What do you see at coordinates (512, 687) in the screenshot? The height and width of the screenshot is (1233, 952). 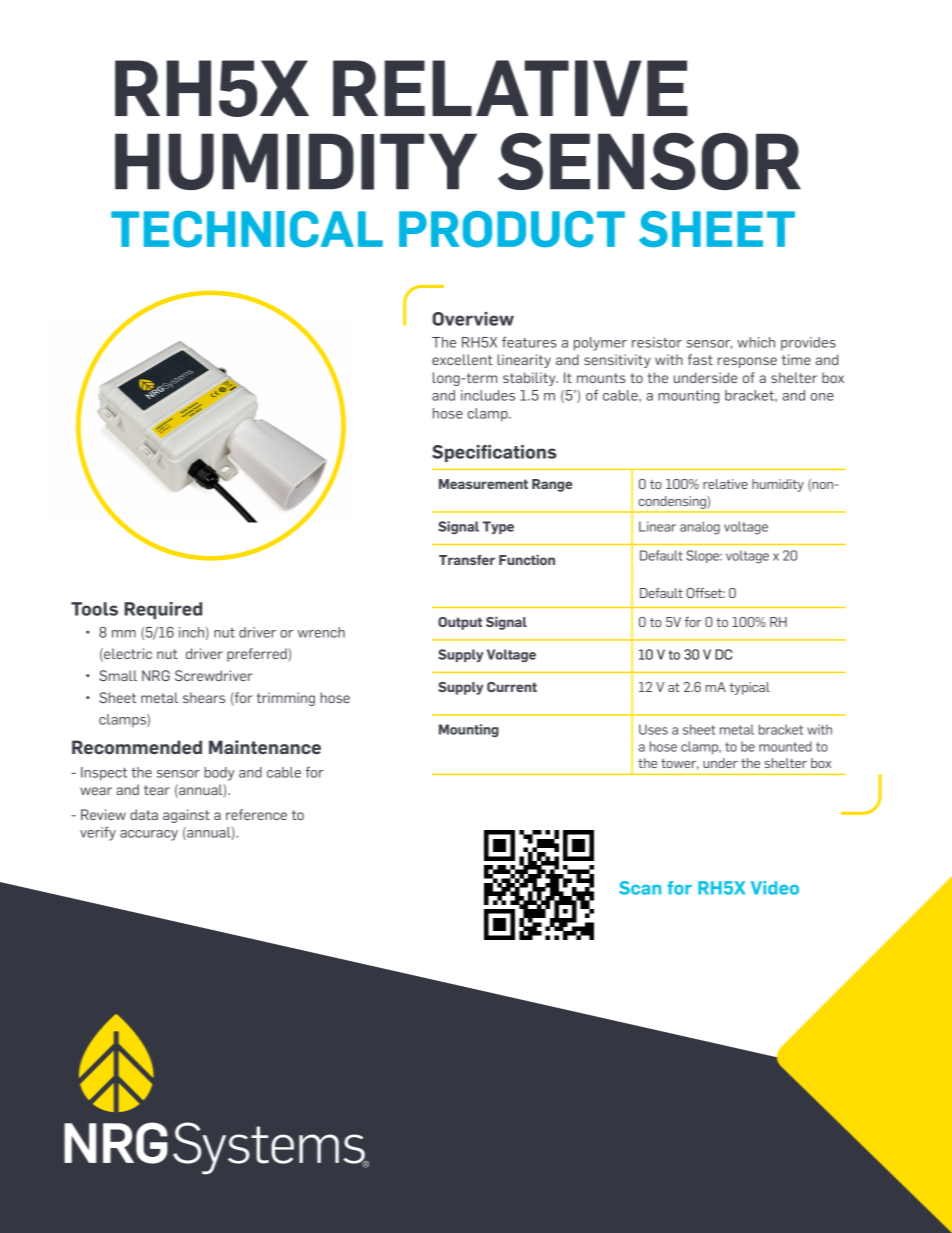 I see `Current` at bounding box center [512, 687].
